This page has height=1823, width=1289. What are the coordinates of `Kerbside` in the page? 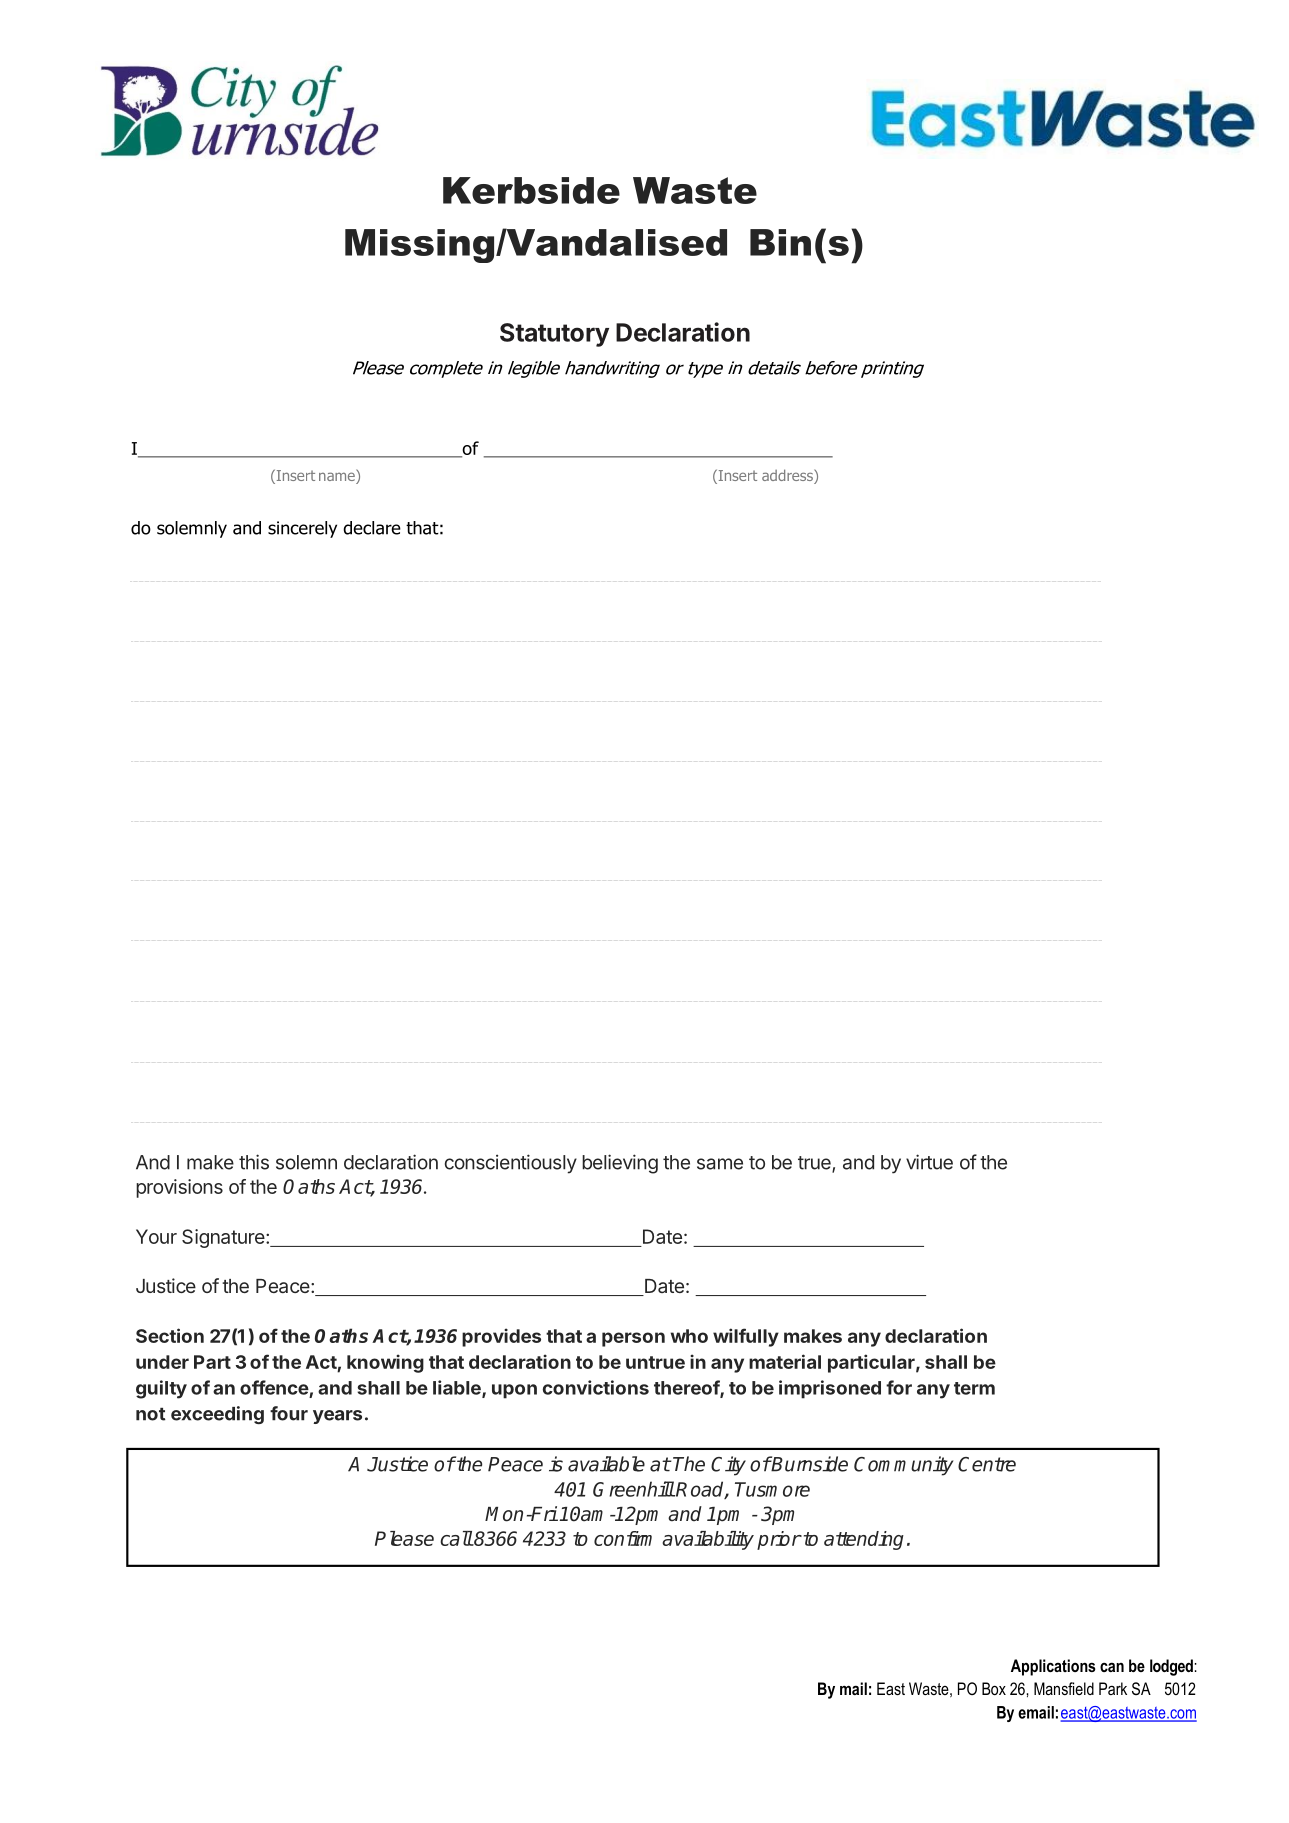 It's located at (531, 190).
